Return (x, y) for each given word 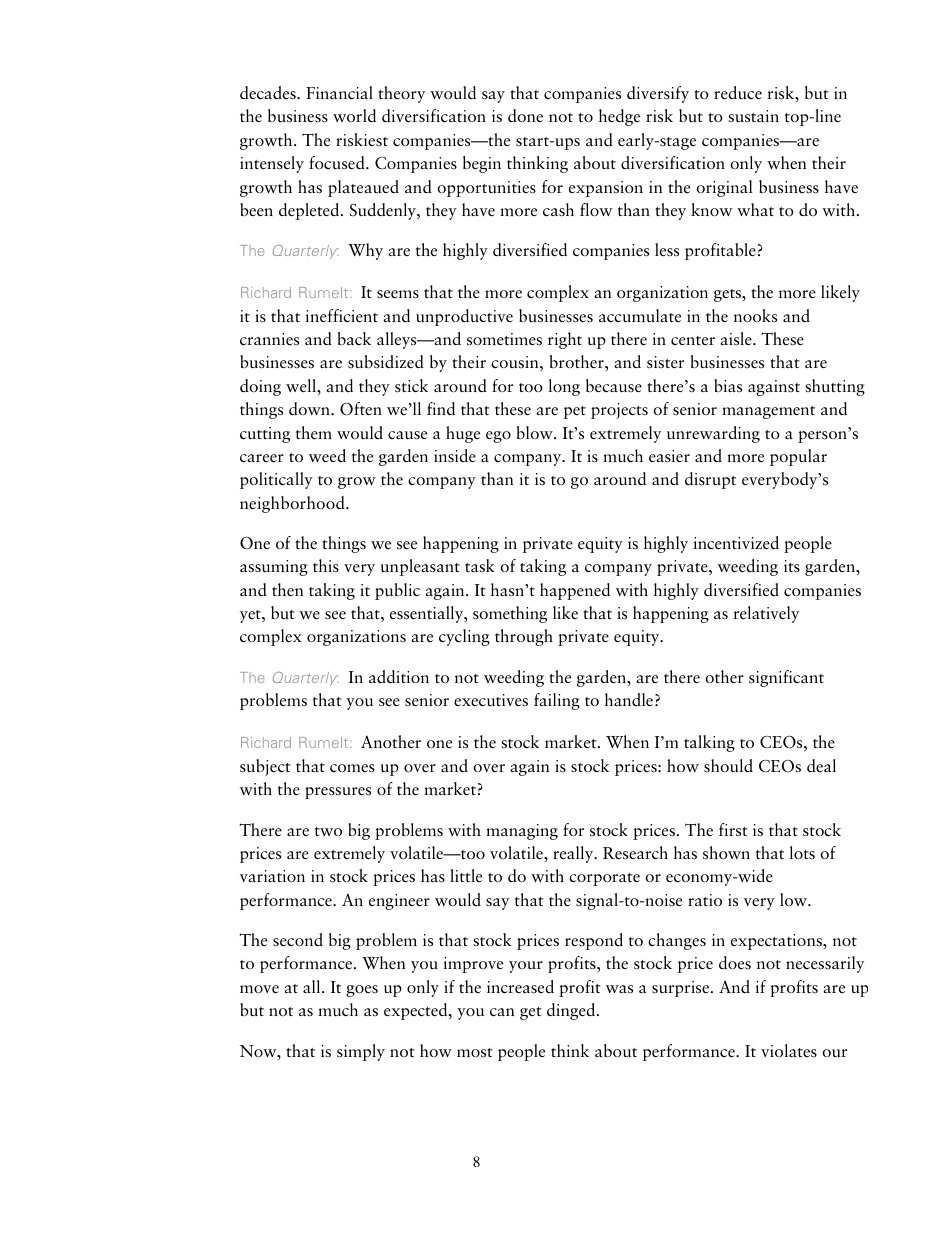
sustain (753, 116)
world (354, 115)
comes (352, 768)
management (768, 412)
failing (557, 701)
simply (361, 1052)
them (314, 433)
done (525, 115)
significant (786, 678)
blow (536, 433)
